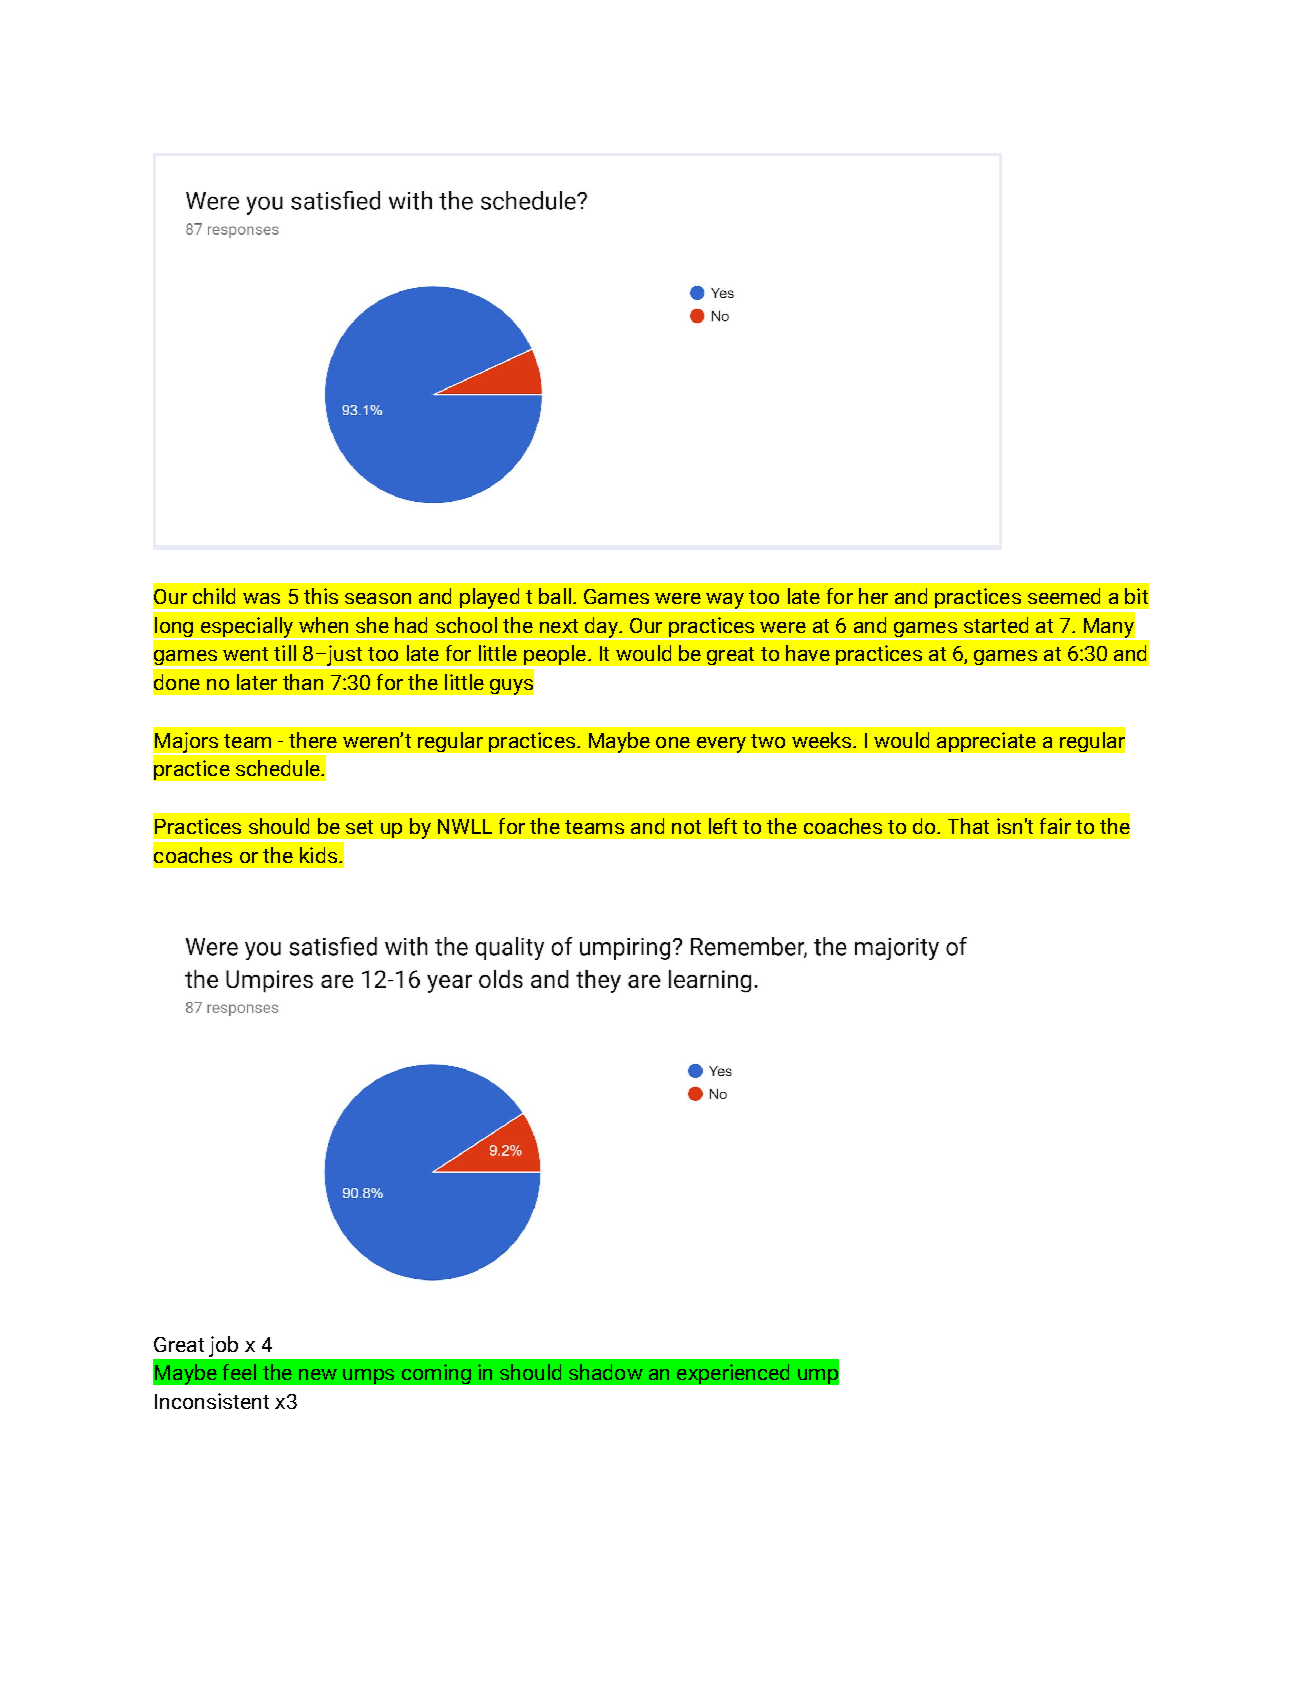 The image size is (1304, 1687). What do you see at coordinates (239, 1372) in the page?
I see `feel` at bounding box center [239, 1372].
